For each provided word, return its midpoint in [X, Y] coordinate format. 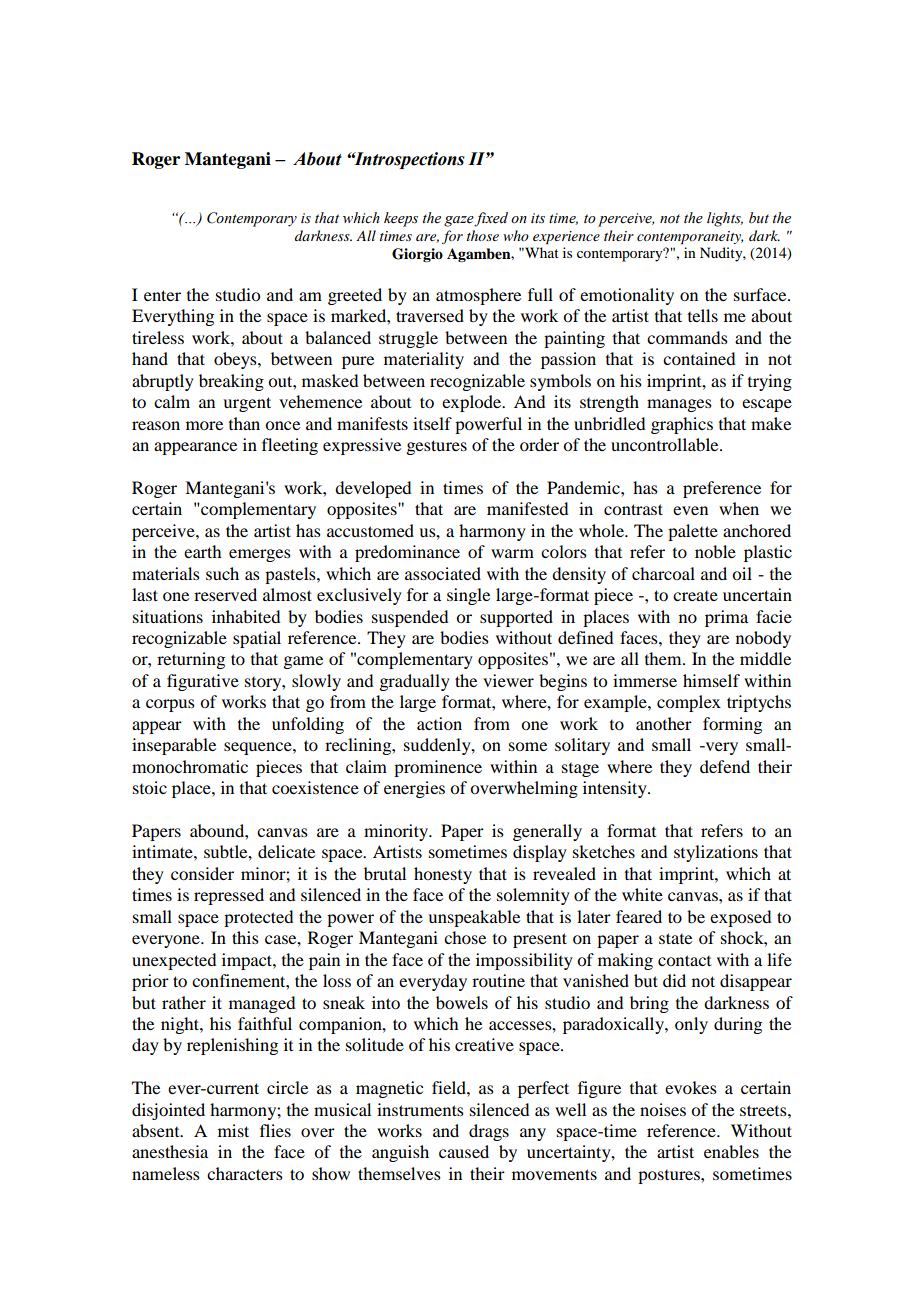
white [642, 894]
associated [443, 573]
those [483, 235]
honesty [443, 875]
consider [202, 873]
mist [233, 1130]
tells [703, 315]
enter [162, 295]
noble [715, 551]
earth [202, 551]
